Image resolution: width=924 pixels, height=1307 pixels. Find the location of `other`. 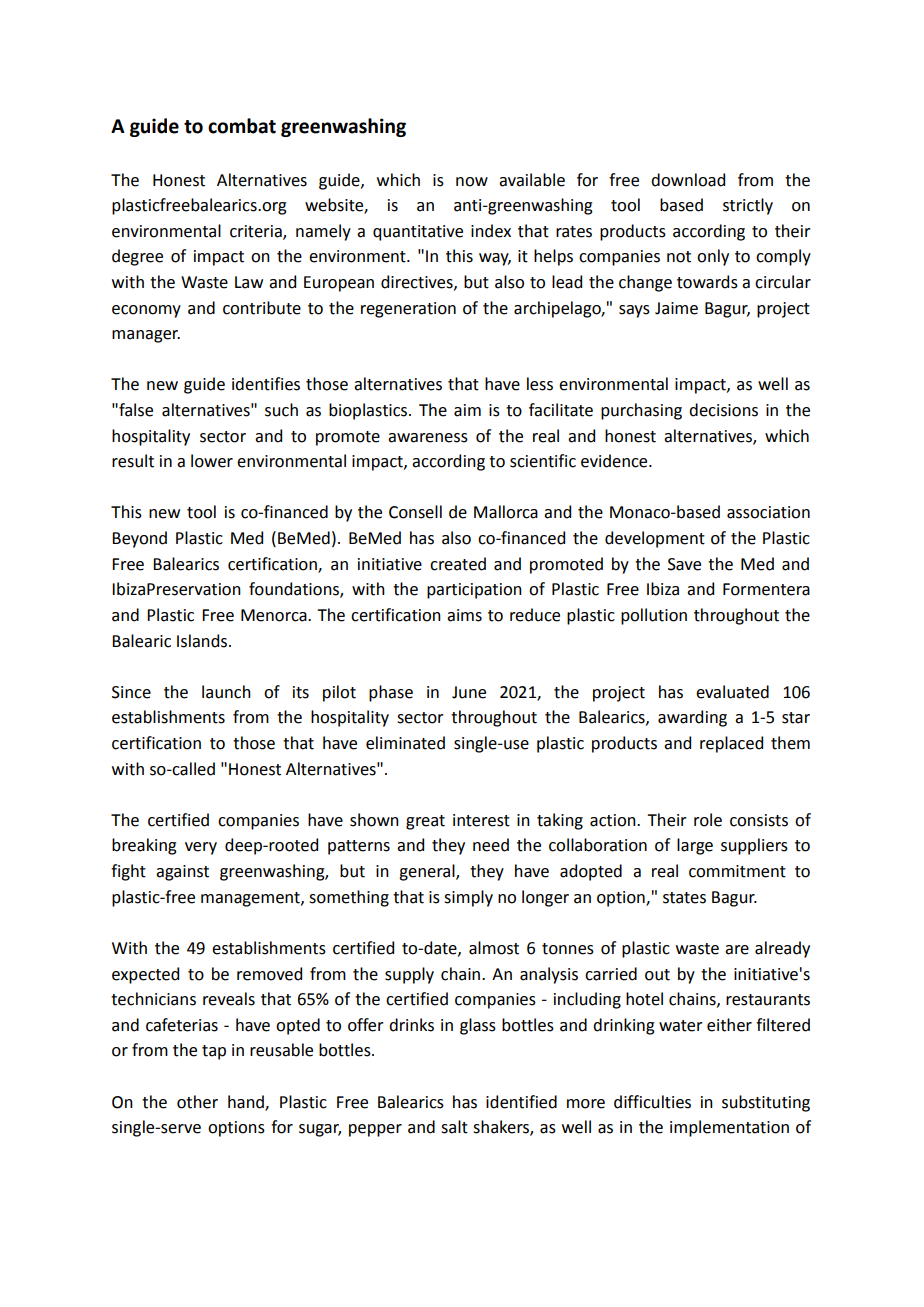

other is located at coordinates (197, 1102).
